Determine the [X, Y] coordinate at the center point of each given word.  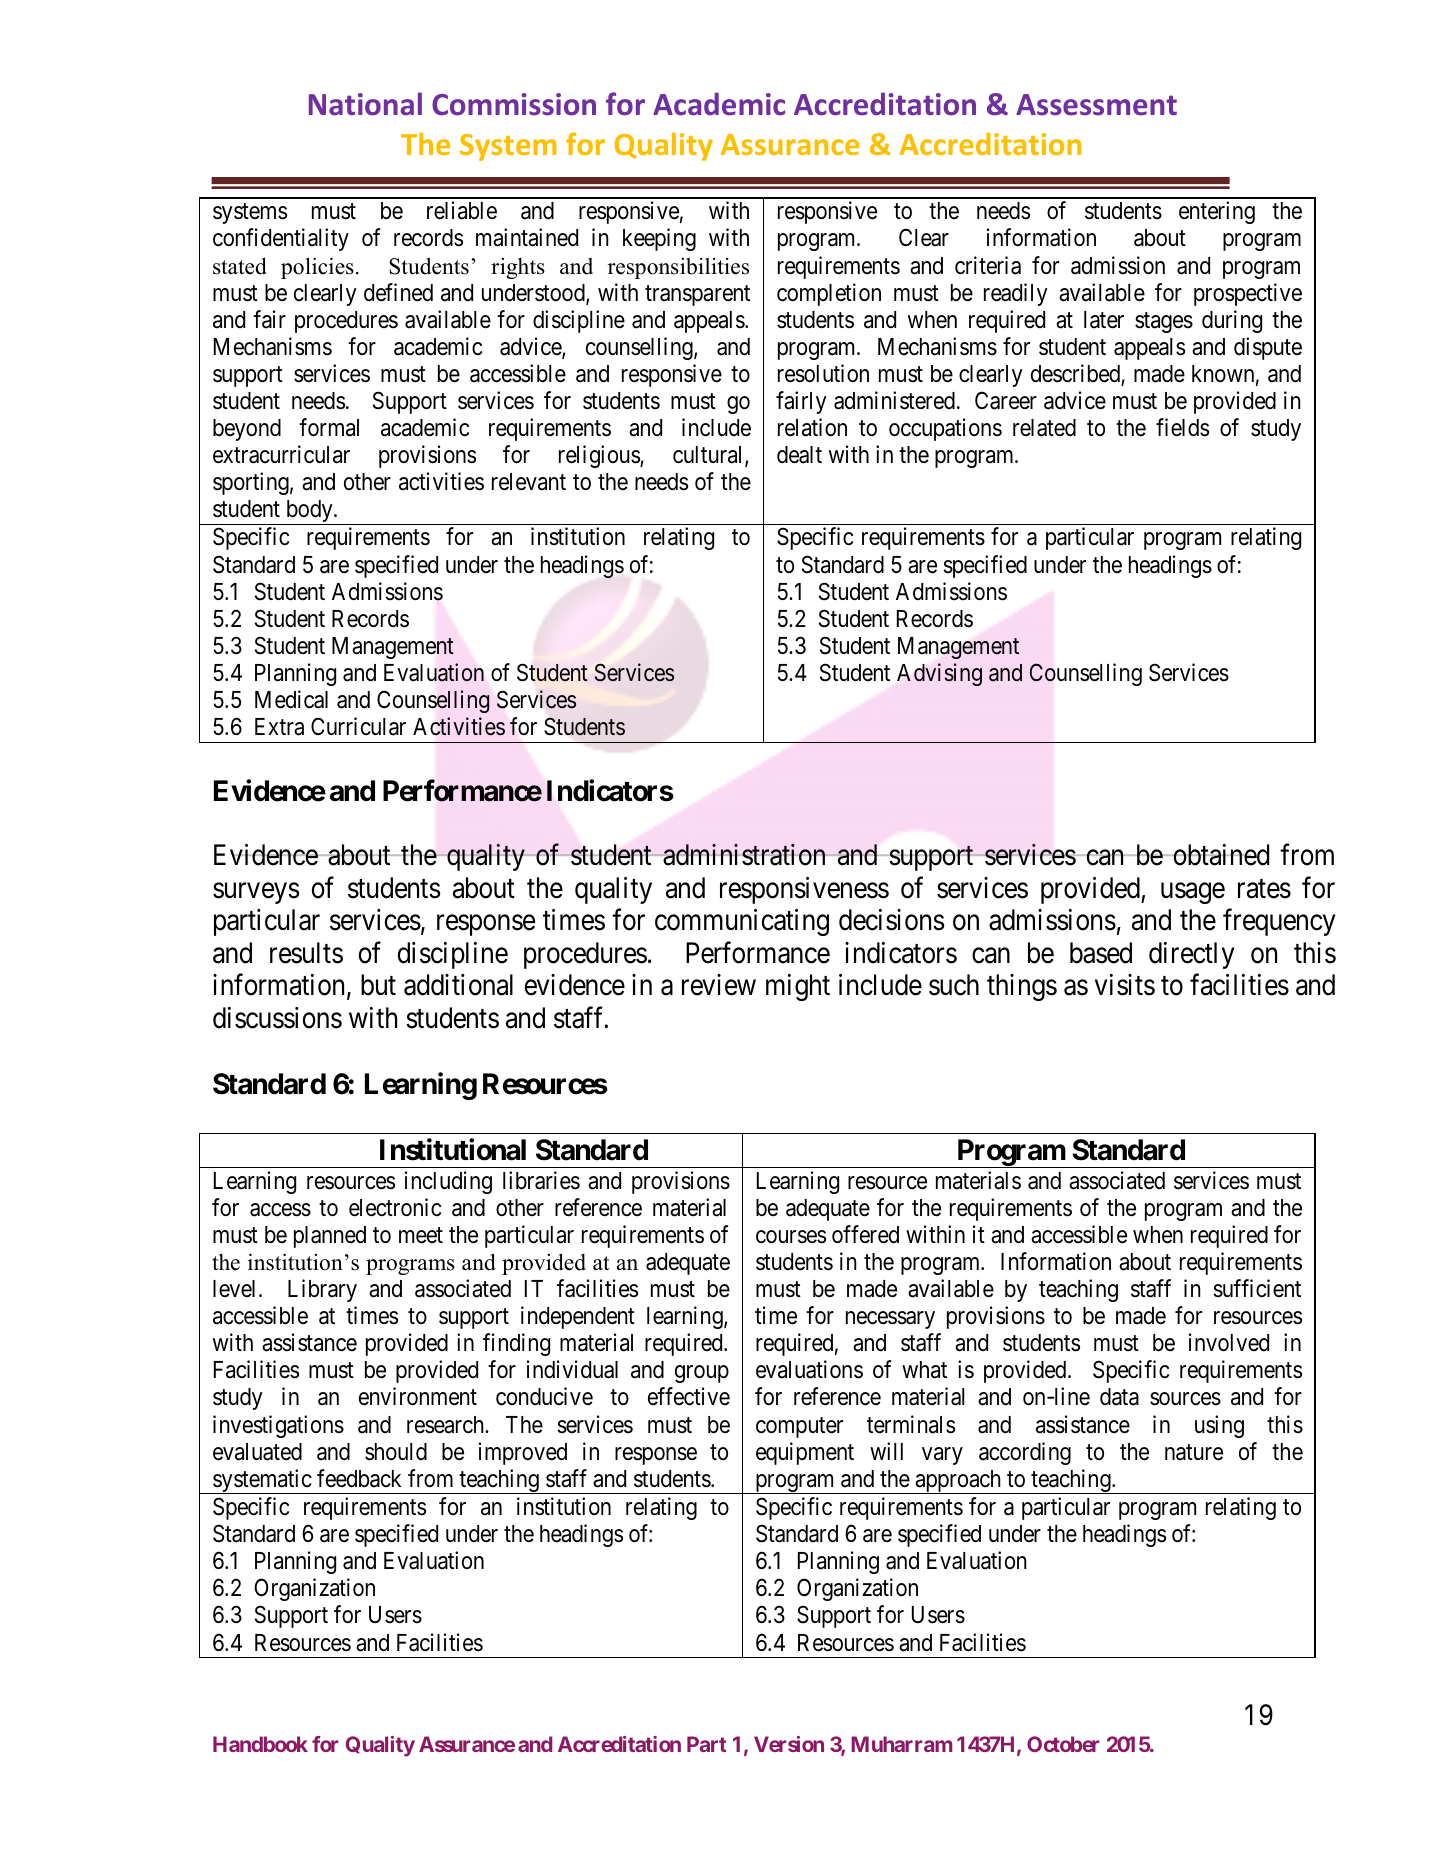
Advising [939, 674]
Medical [291, 699]
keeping [659, 239]
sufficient [1257, 1288]
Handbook [260, 1744]
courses [791, 1237]
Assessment [1096, 105]
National [365, 104]
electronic [395, 1207]
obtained [1220, 855]
